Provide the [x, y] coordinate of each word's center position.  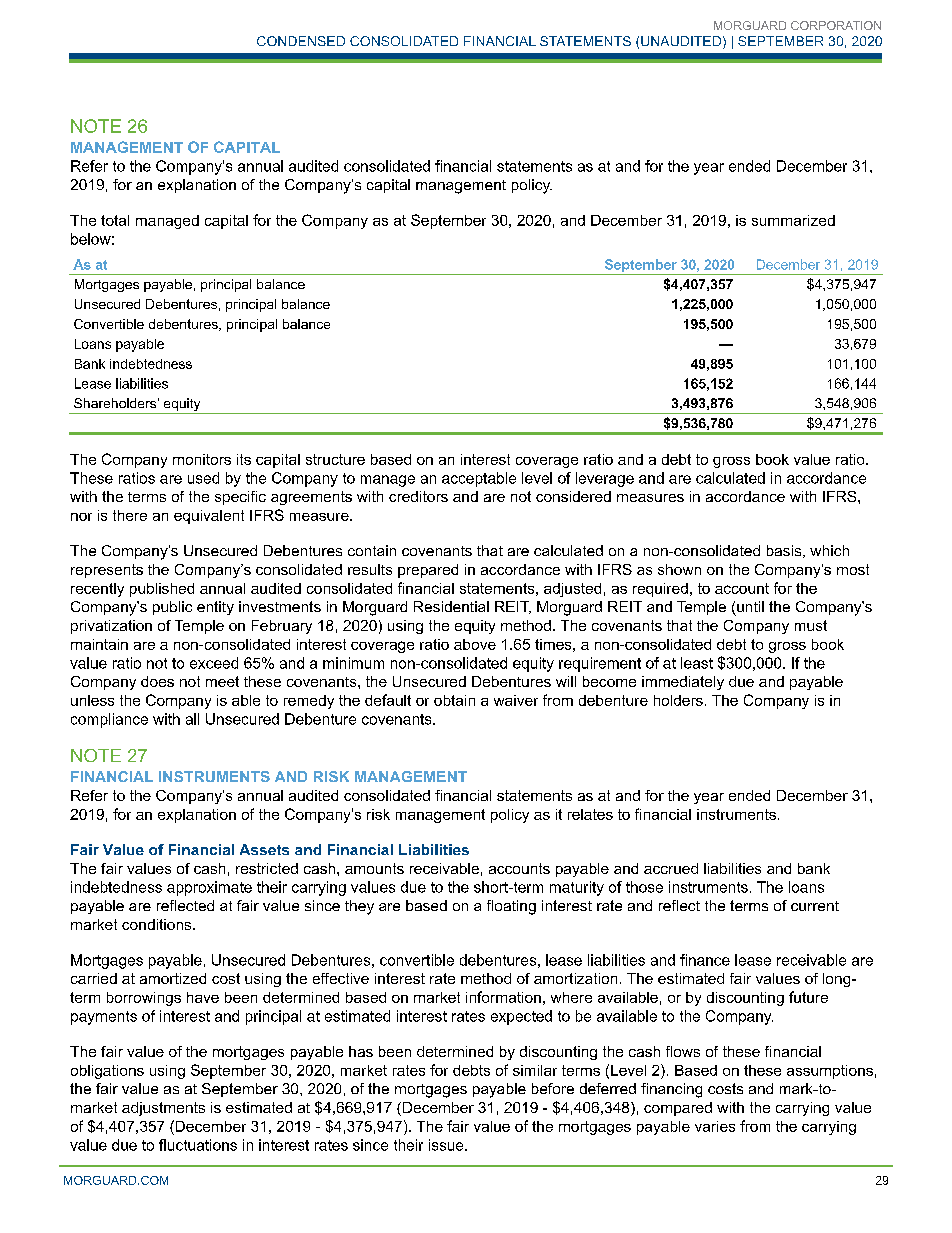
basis [785, 551]
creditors [418, 496]
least [697, 663]
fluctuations [198, 1145]
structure [335, 459]
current [815, 906]
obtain [454, 700]
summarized [793, 220]
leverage [605, 479]
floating [511, 907]
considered [573, 496]
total [115, 220]
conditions [158, 924]
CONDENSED [301, 41]
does [157, 681]
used [203, 478]
